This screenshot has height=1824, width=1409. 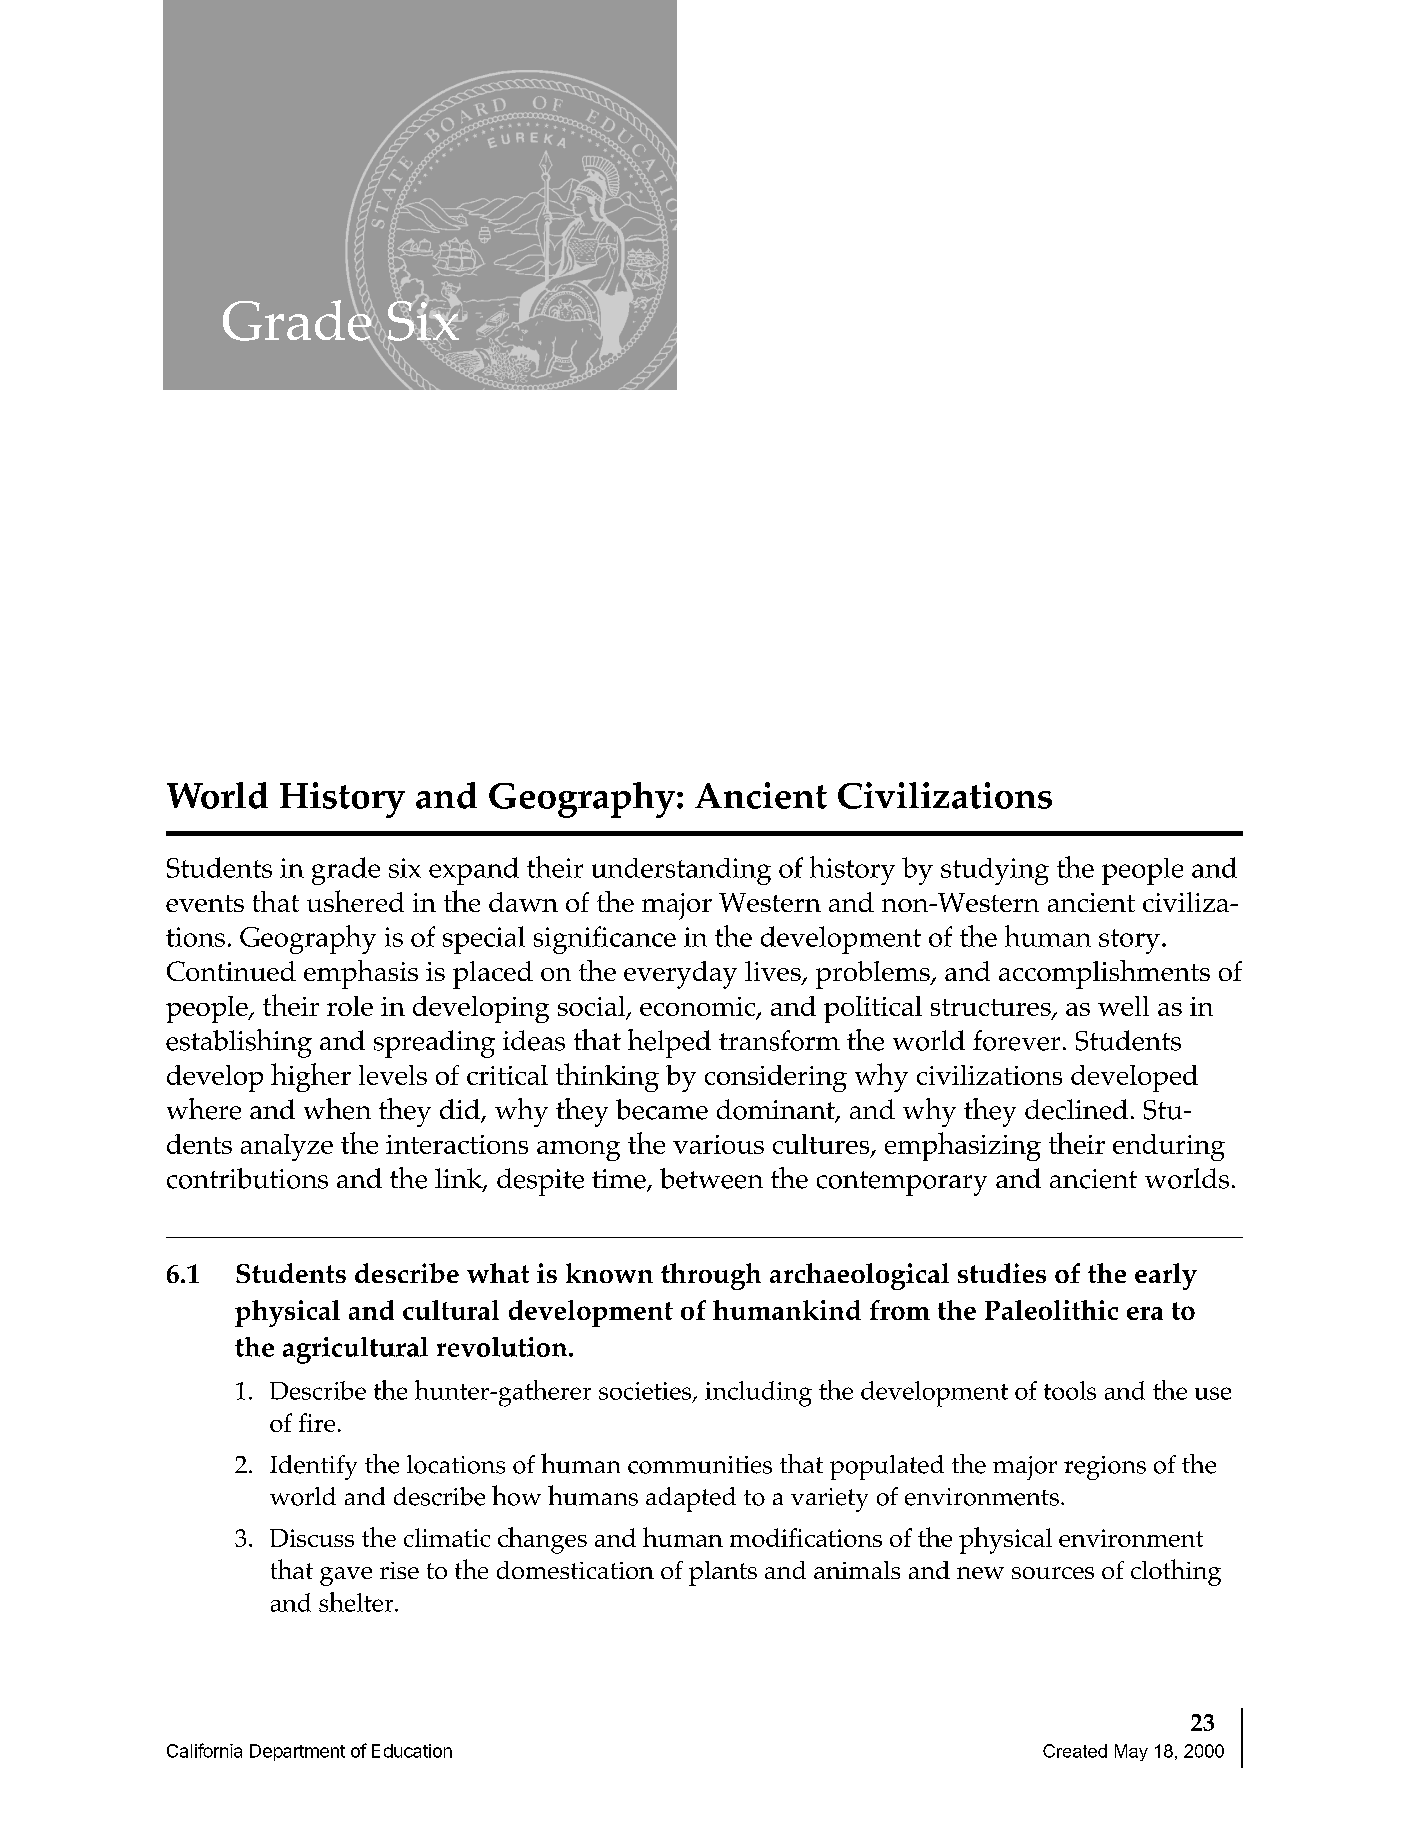 I want to click on enduring, so click(x=1169, y=1147).
